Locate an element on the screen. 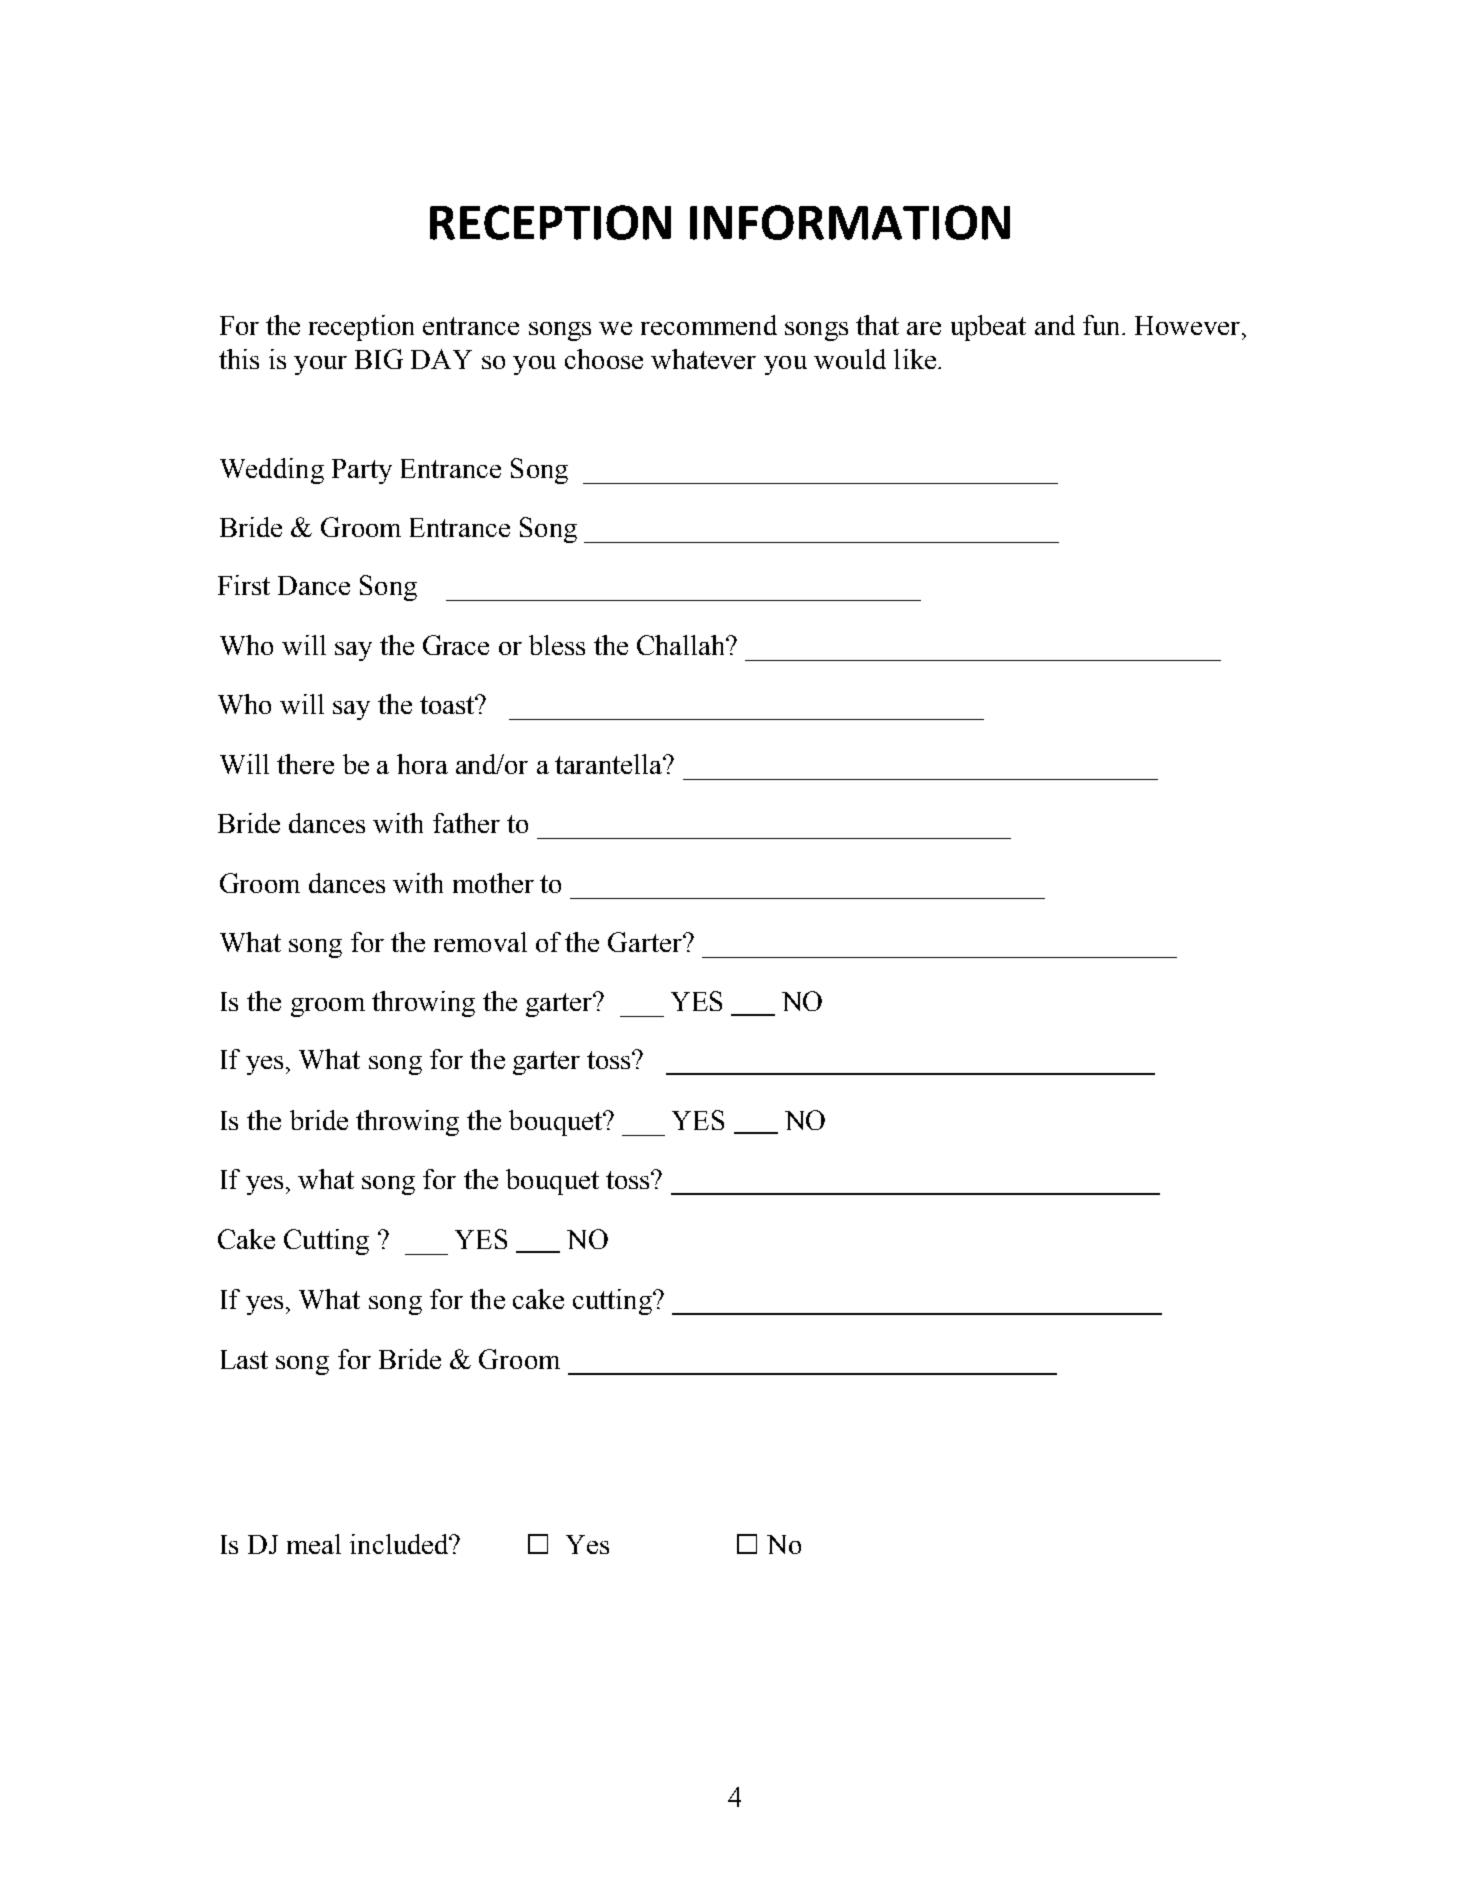 The height and width of the screenshot is (1899, 1468). recommend is located at coordinates (709, 325).
